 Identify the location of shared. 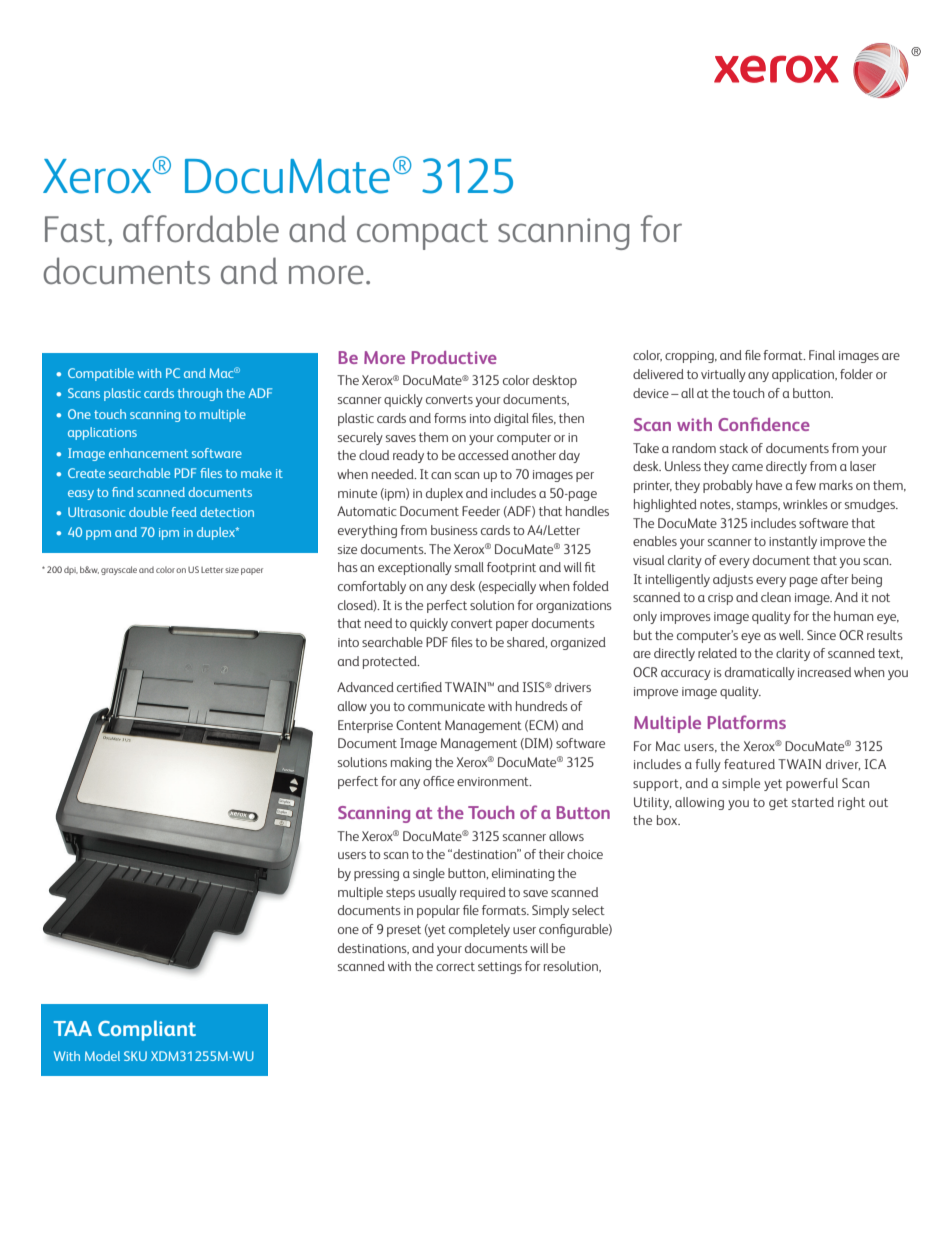
(527, 642).
